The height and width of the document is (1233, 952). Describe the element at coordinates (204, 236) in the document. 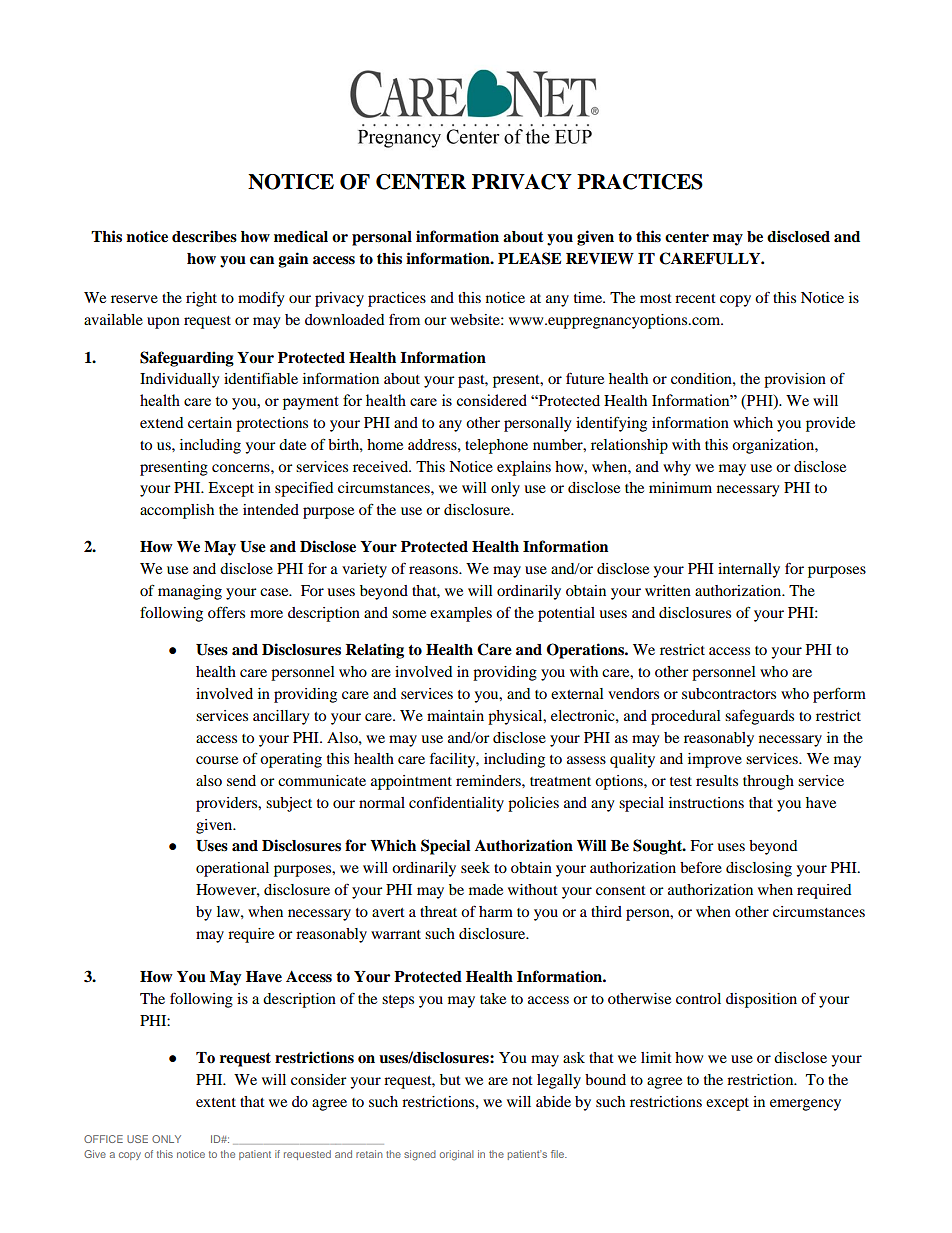

I see `describes` at that location.
